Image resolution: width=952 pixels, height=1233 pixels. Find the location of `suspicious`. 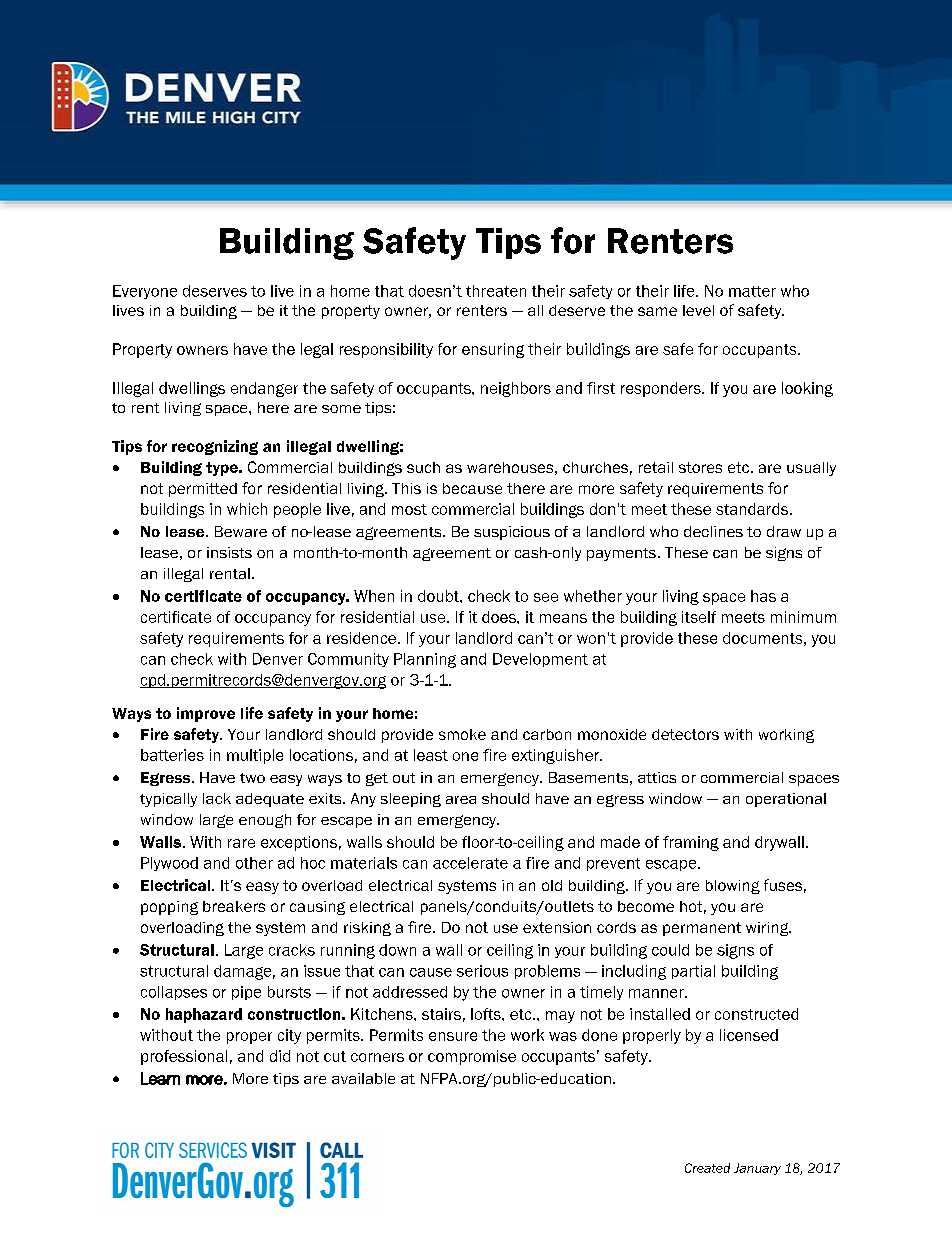

suspicious is located at coordinates (512, 533).
